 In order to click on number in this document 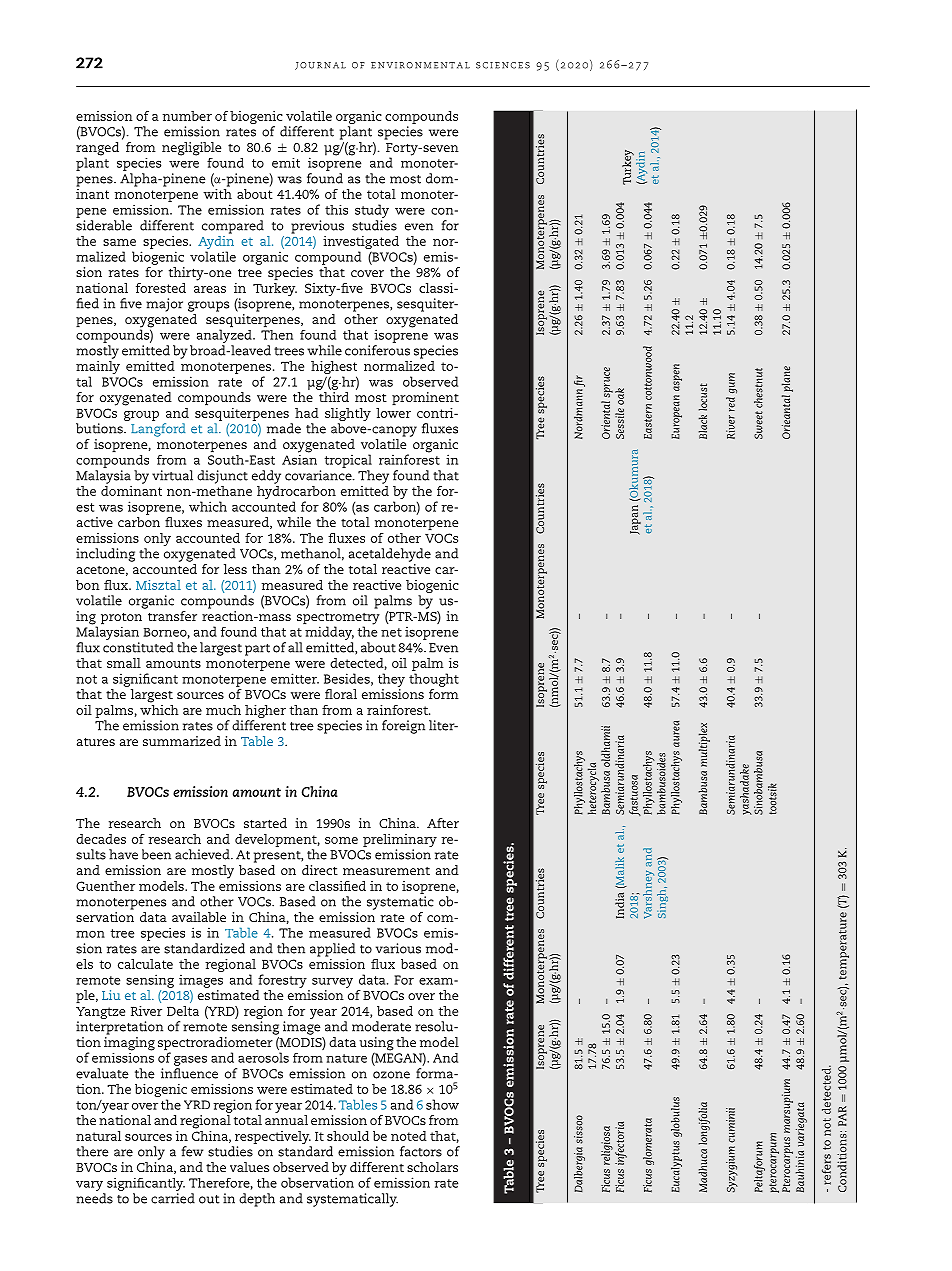, I will do `click(187, 116)`.
